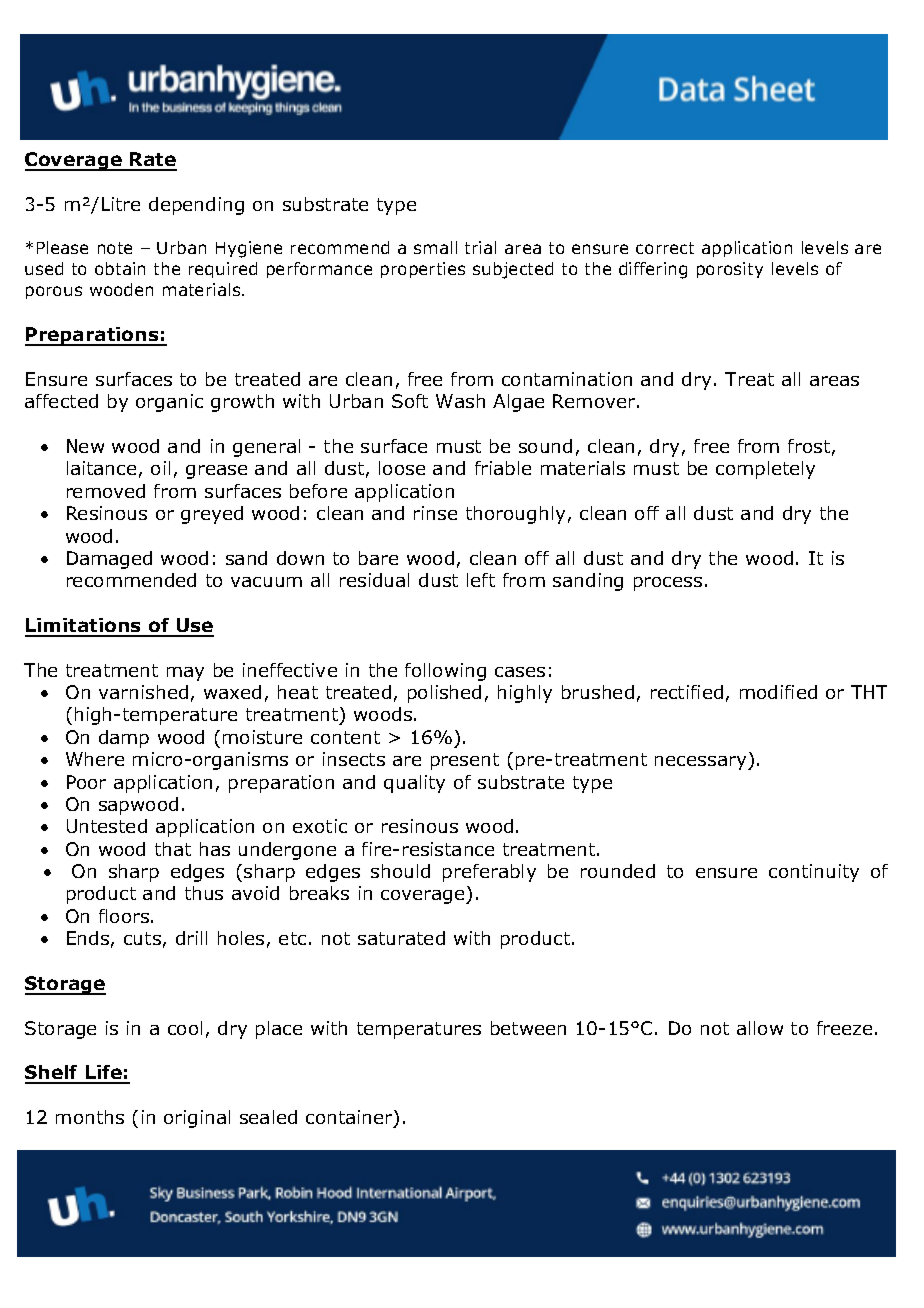 Image resolution: width=924 pixels, height=1308 pixels. Describe the element at coordinates (103, 1074) in the screenshot. I see `Life` at that location.
